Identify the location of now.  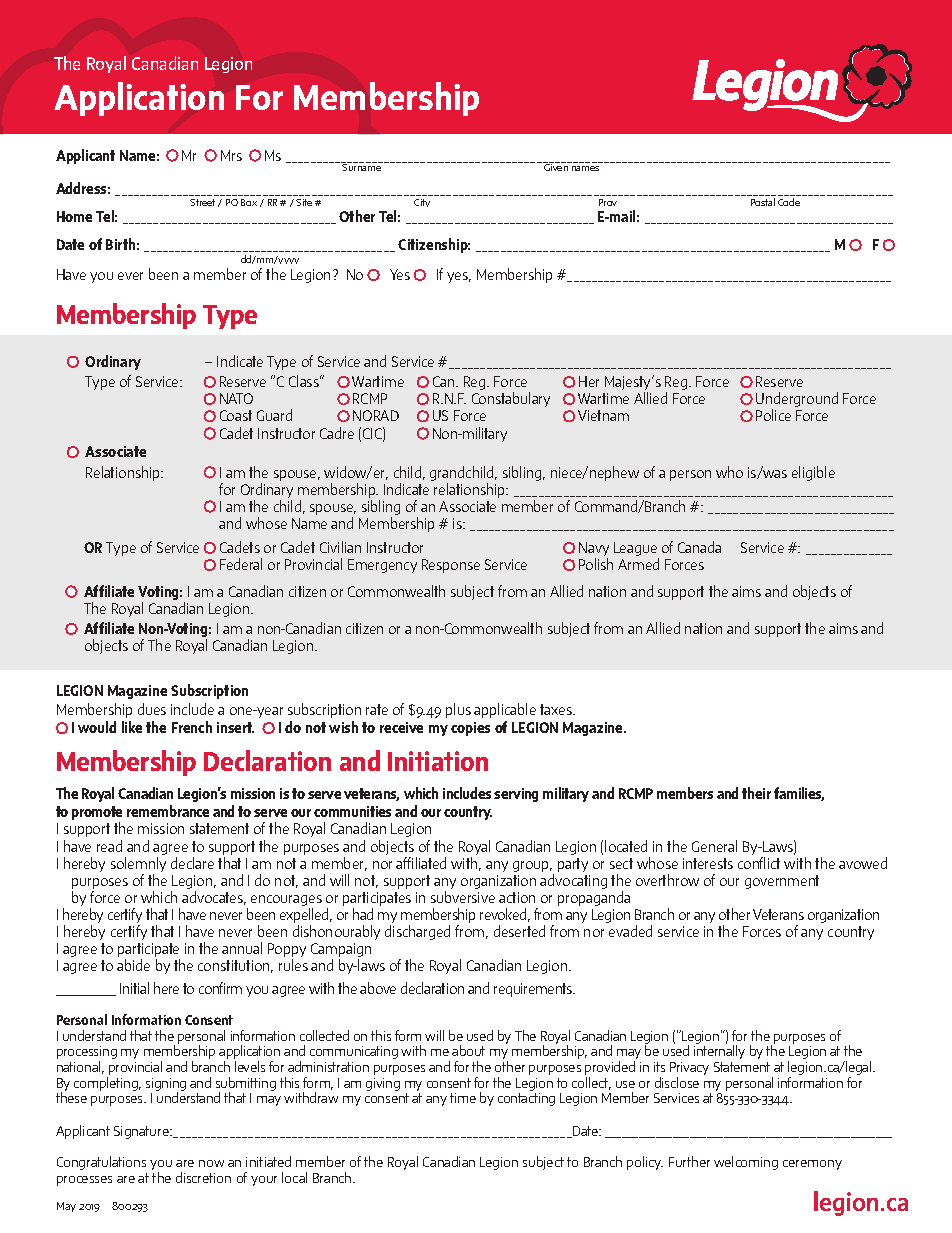
(211, 1163).
